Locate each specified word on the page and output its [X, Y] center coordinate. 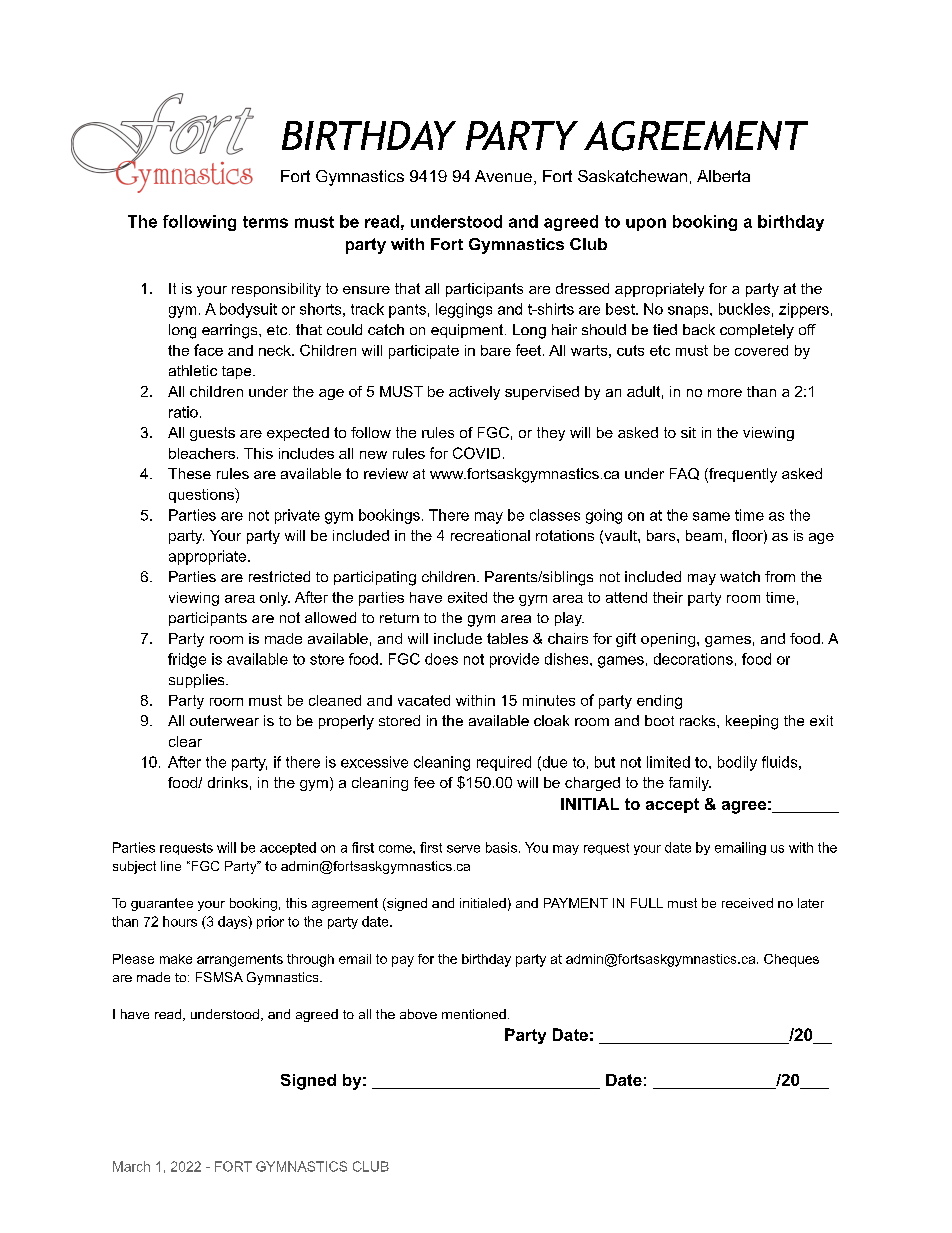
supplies [198, 681]
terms [265, 222]
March [131, 1166]
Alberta [723, 176]
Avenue [503, 176]
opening [669, 640]
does [441, 659]
